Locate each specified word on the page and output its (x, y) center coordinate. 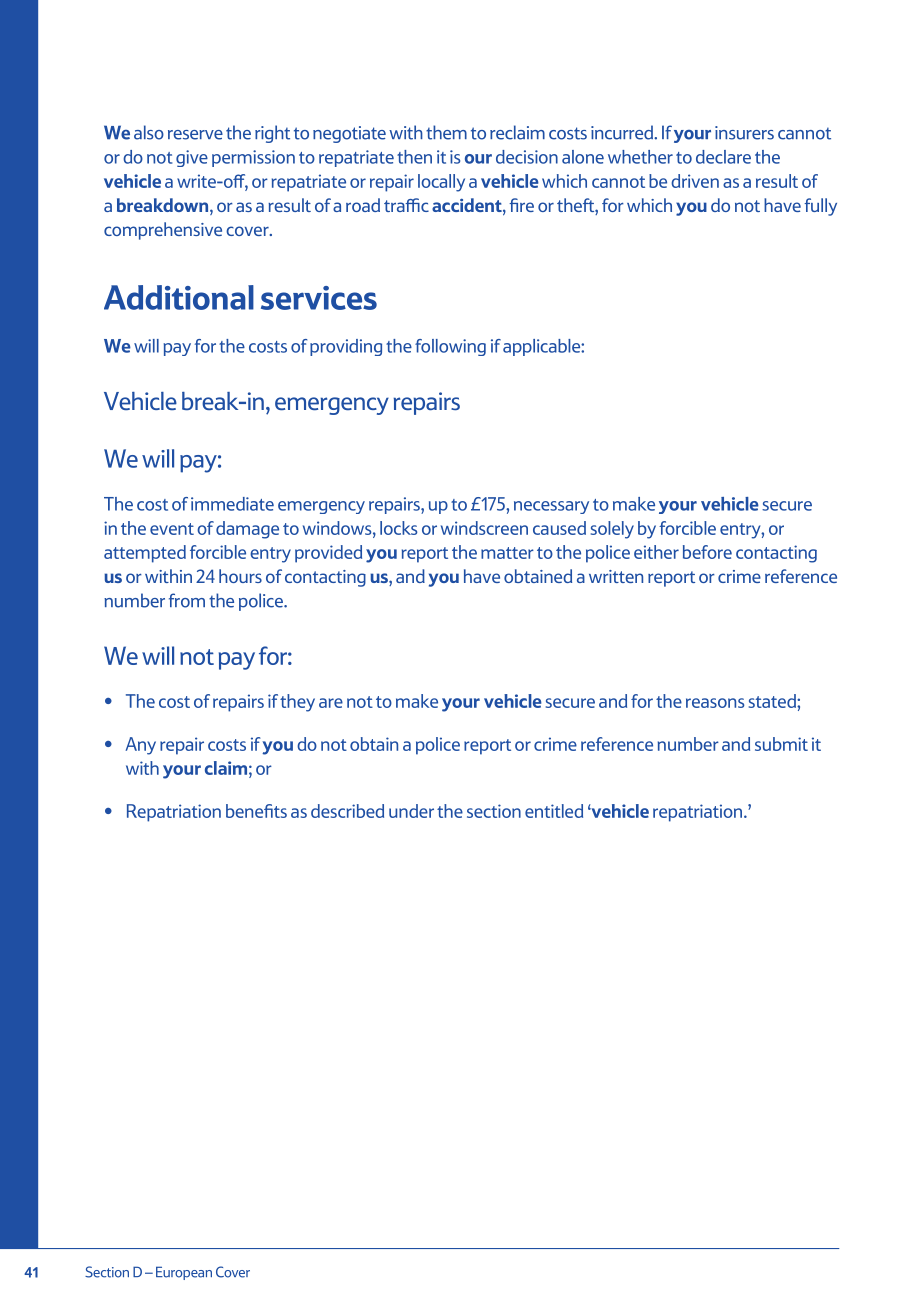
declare (723, 157)
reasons (715, 703)
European (184, 1273)
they (297, 703)
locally (441, 183)
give (192, 158)
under (411, 811)
